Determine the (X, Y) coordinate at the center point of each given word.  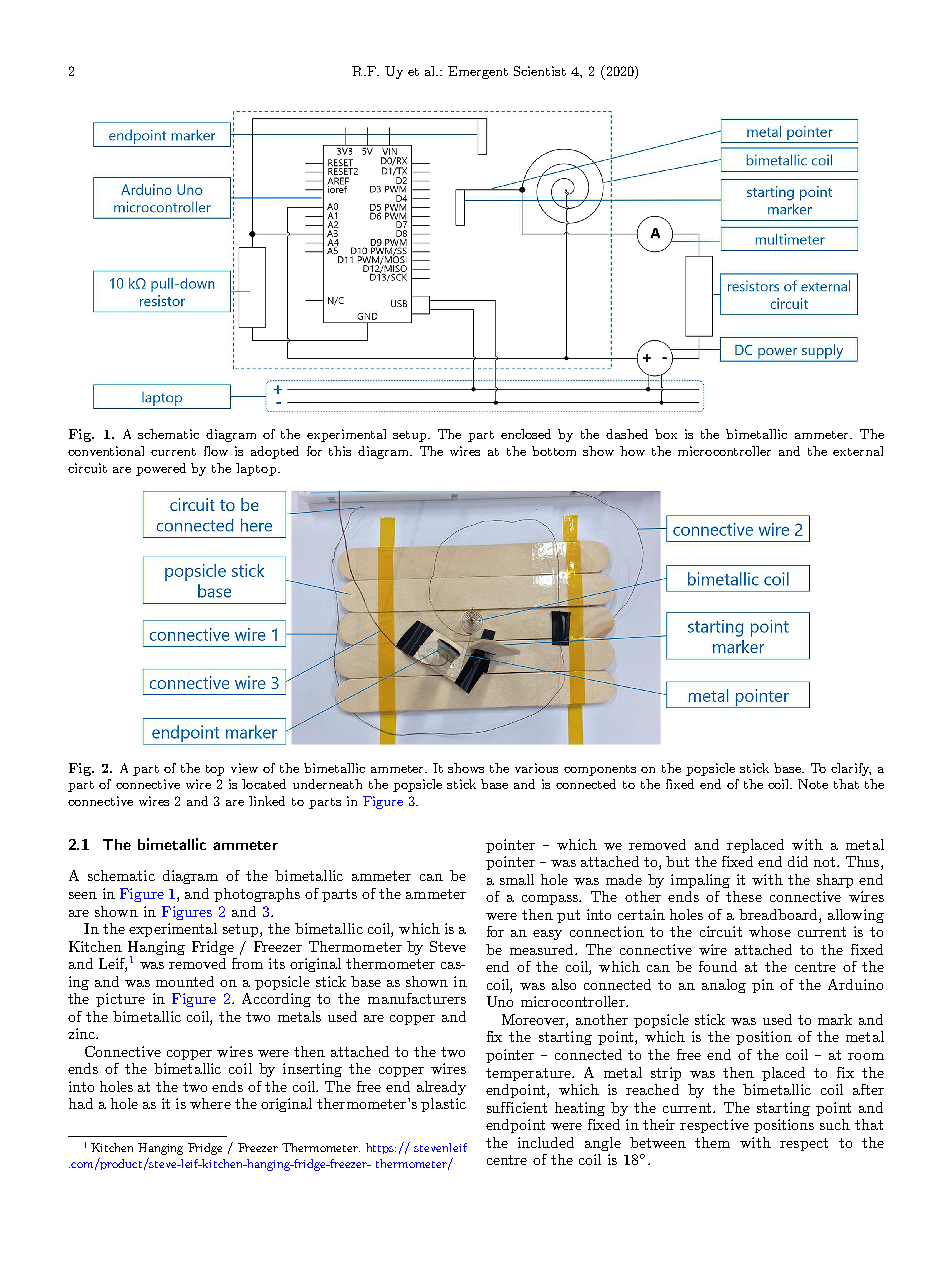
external (858, 451)
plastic (443, 1105)
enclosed (526, 434)
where (210, 1103)
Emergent (478, 72)
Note (813, 784)
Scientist (540, 71)
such (835, 1124)
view (244, 768)
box (666, 434)
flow (216, 451)
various (536, 768)
